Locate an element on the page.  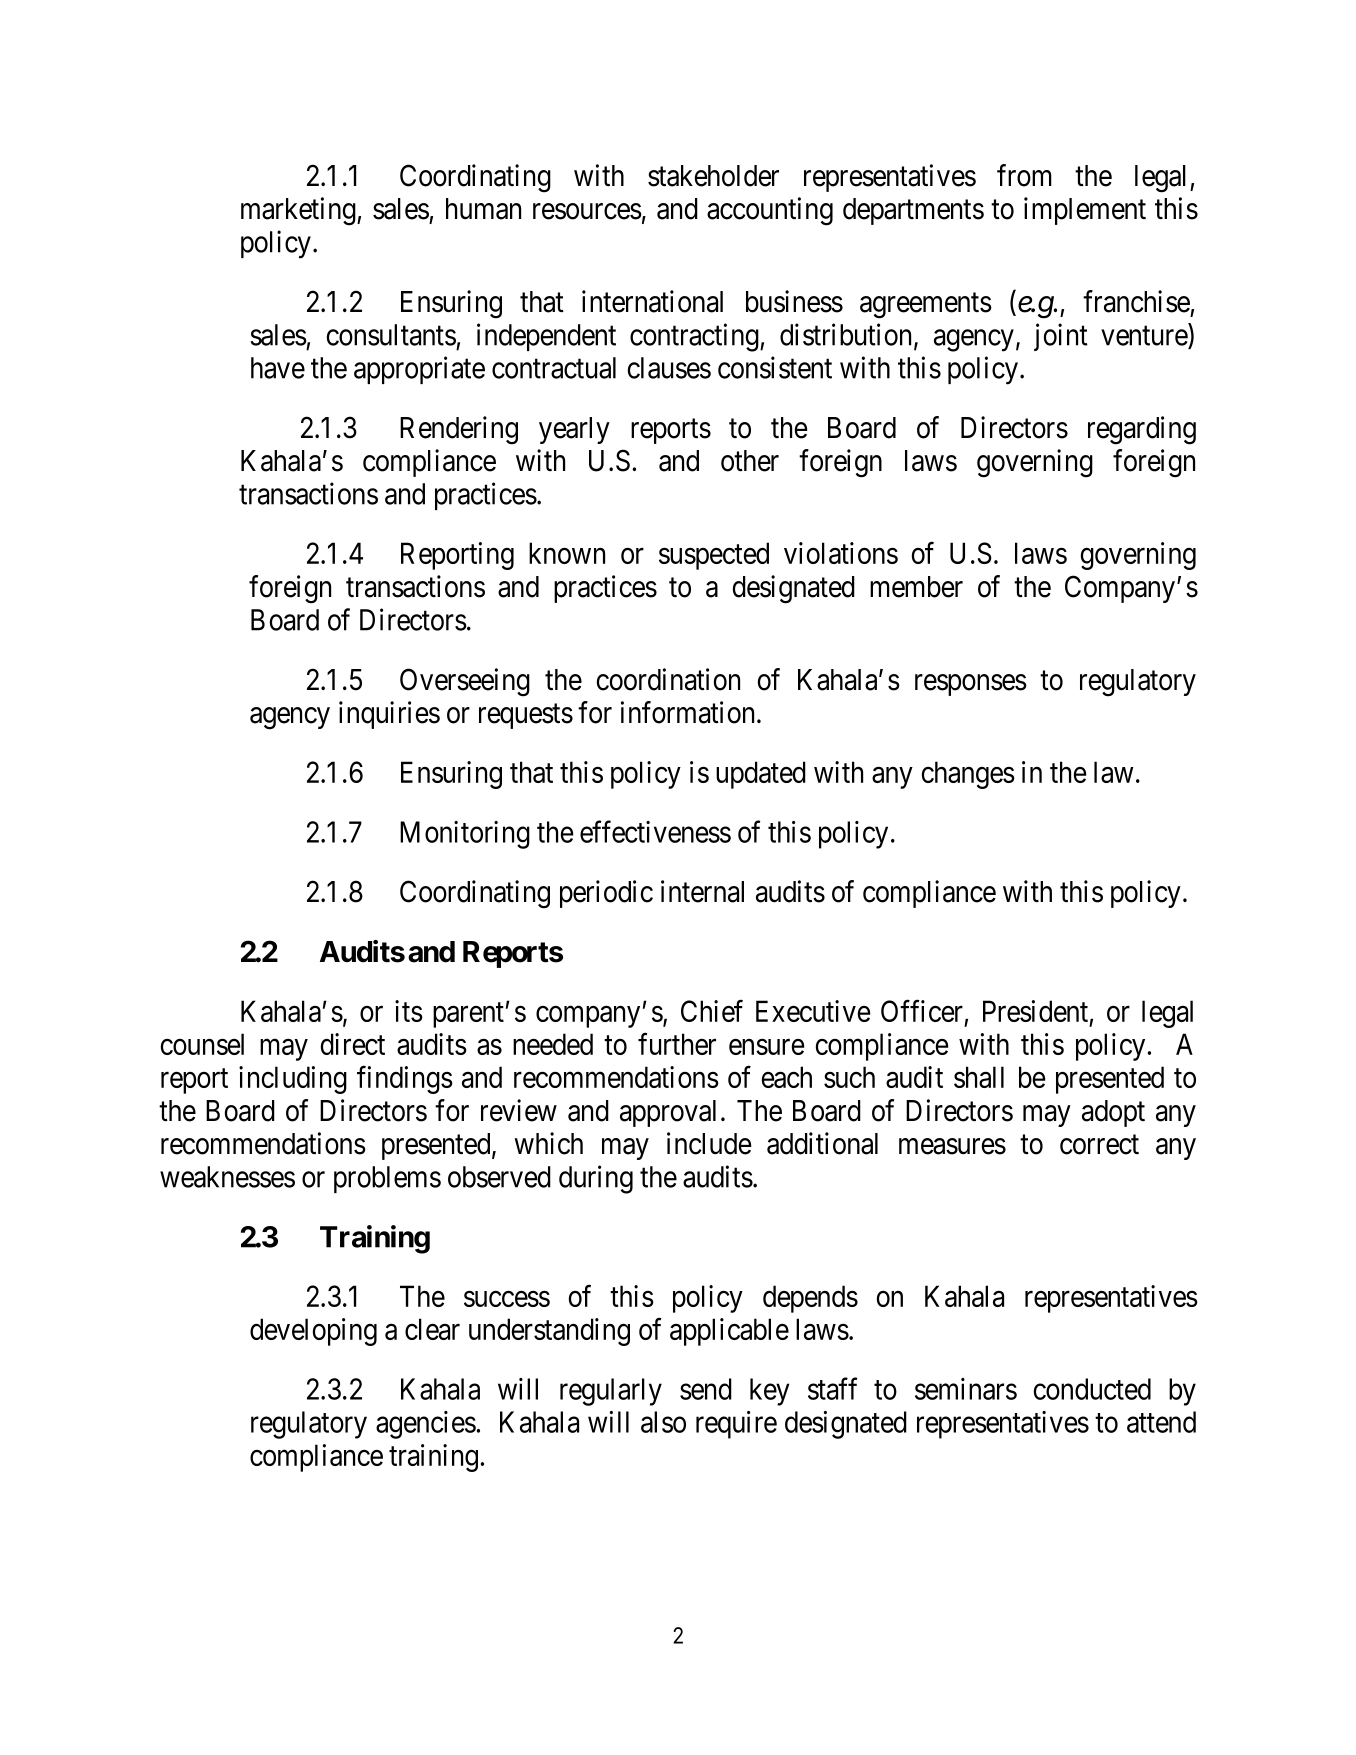
regarding is located at coordinates (1142, 430).
